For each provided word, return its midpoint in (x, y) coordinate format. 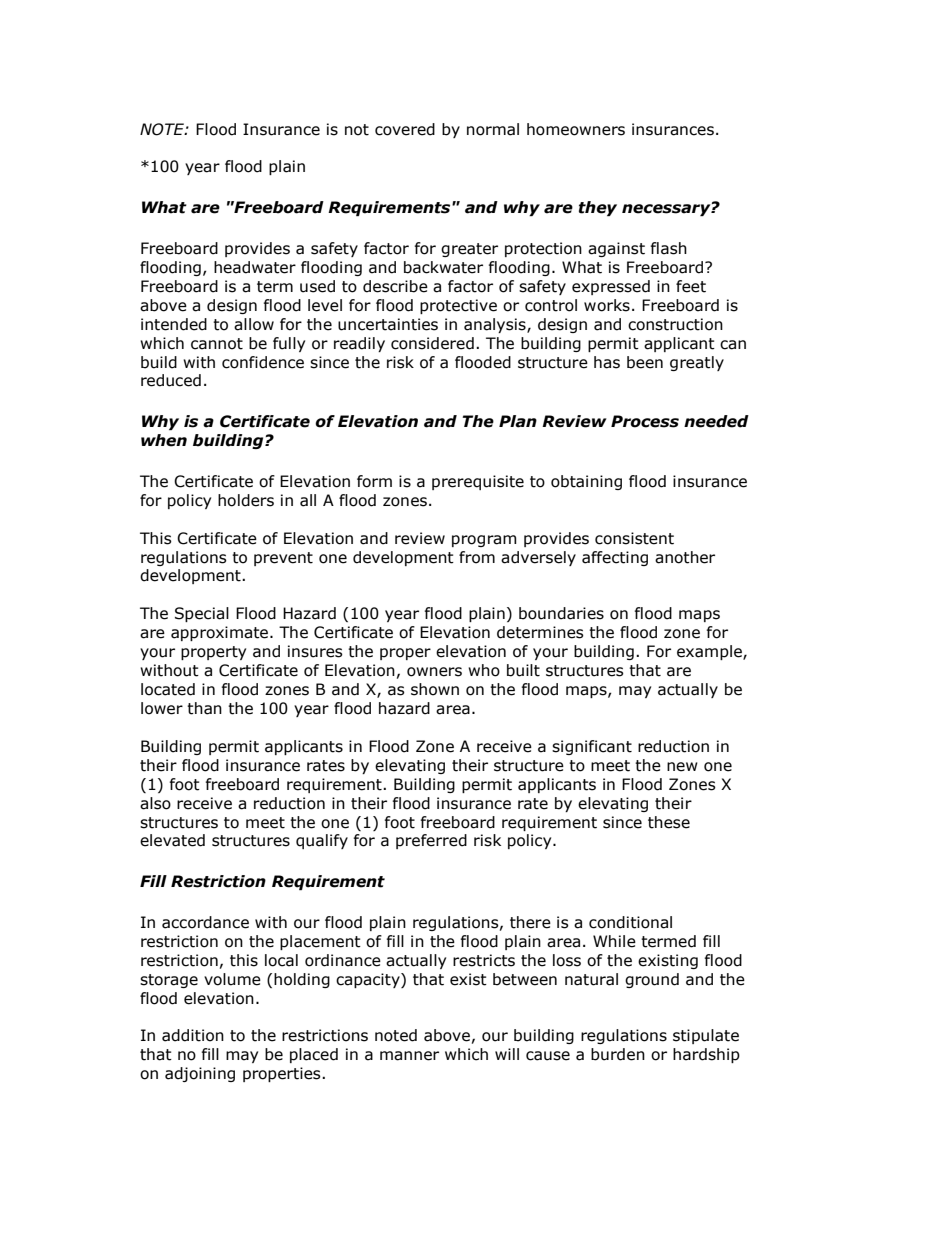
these (669, 822)
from (477, 557)
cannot (217, 344)
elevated (172, 840)
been (645, 362)
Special (202, 614)
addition (193, 1035)
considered (432, 343)
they (598, 208)
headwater (255, 267)
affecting (615, 558)
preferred (431, 841)
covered (405, 129)
